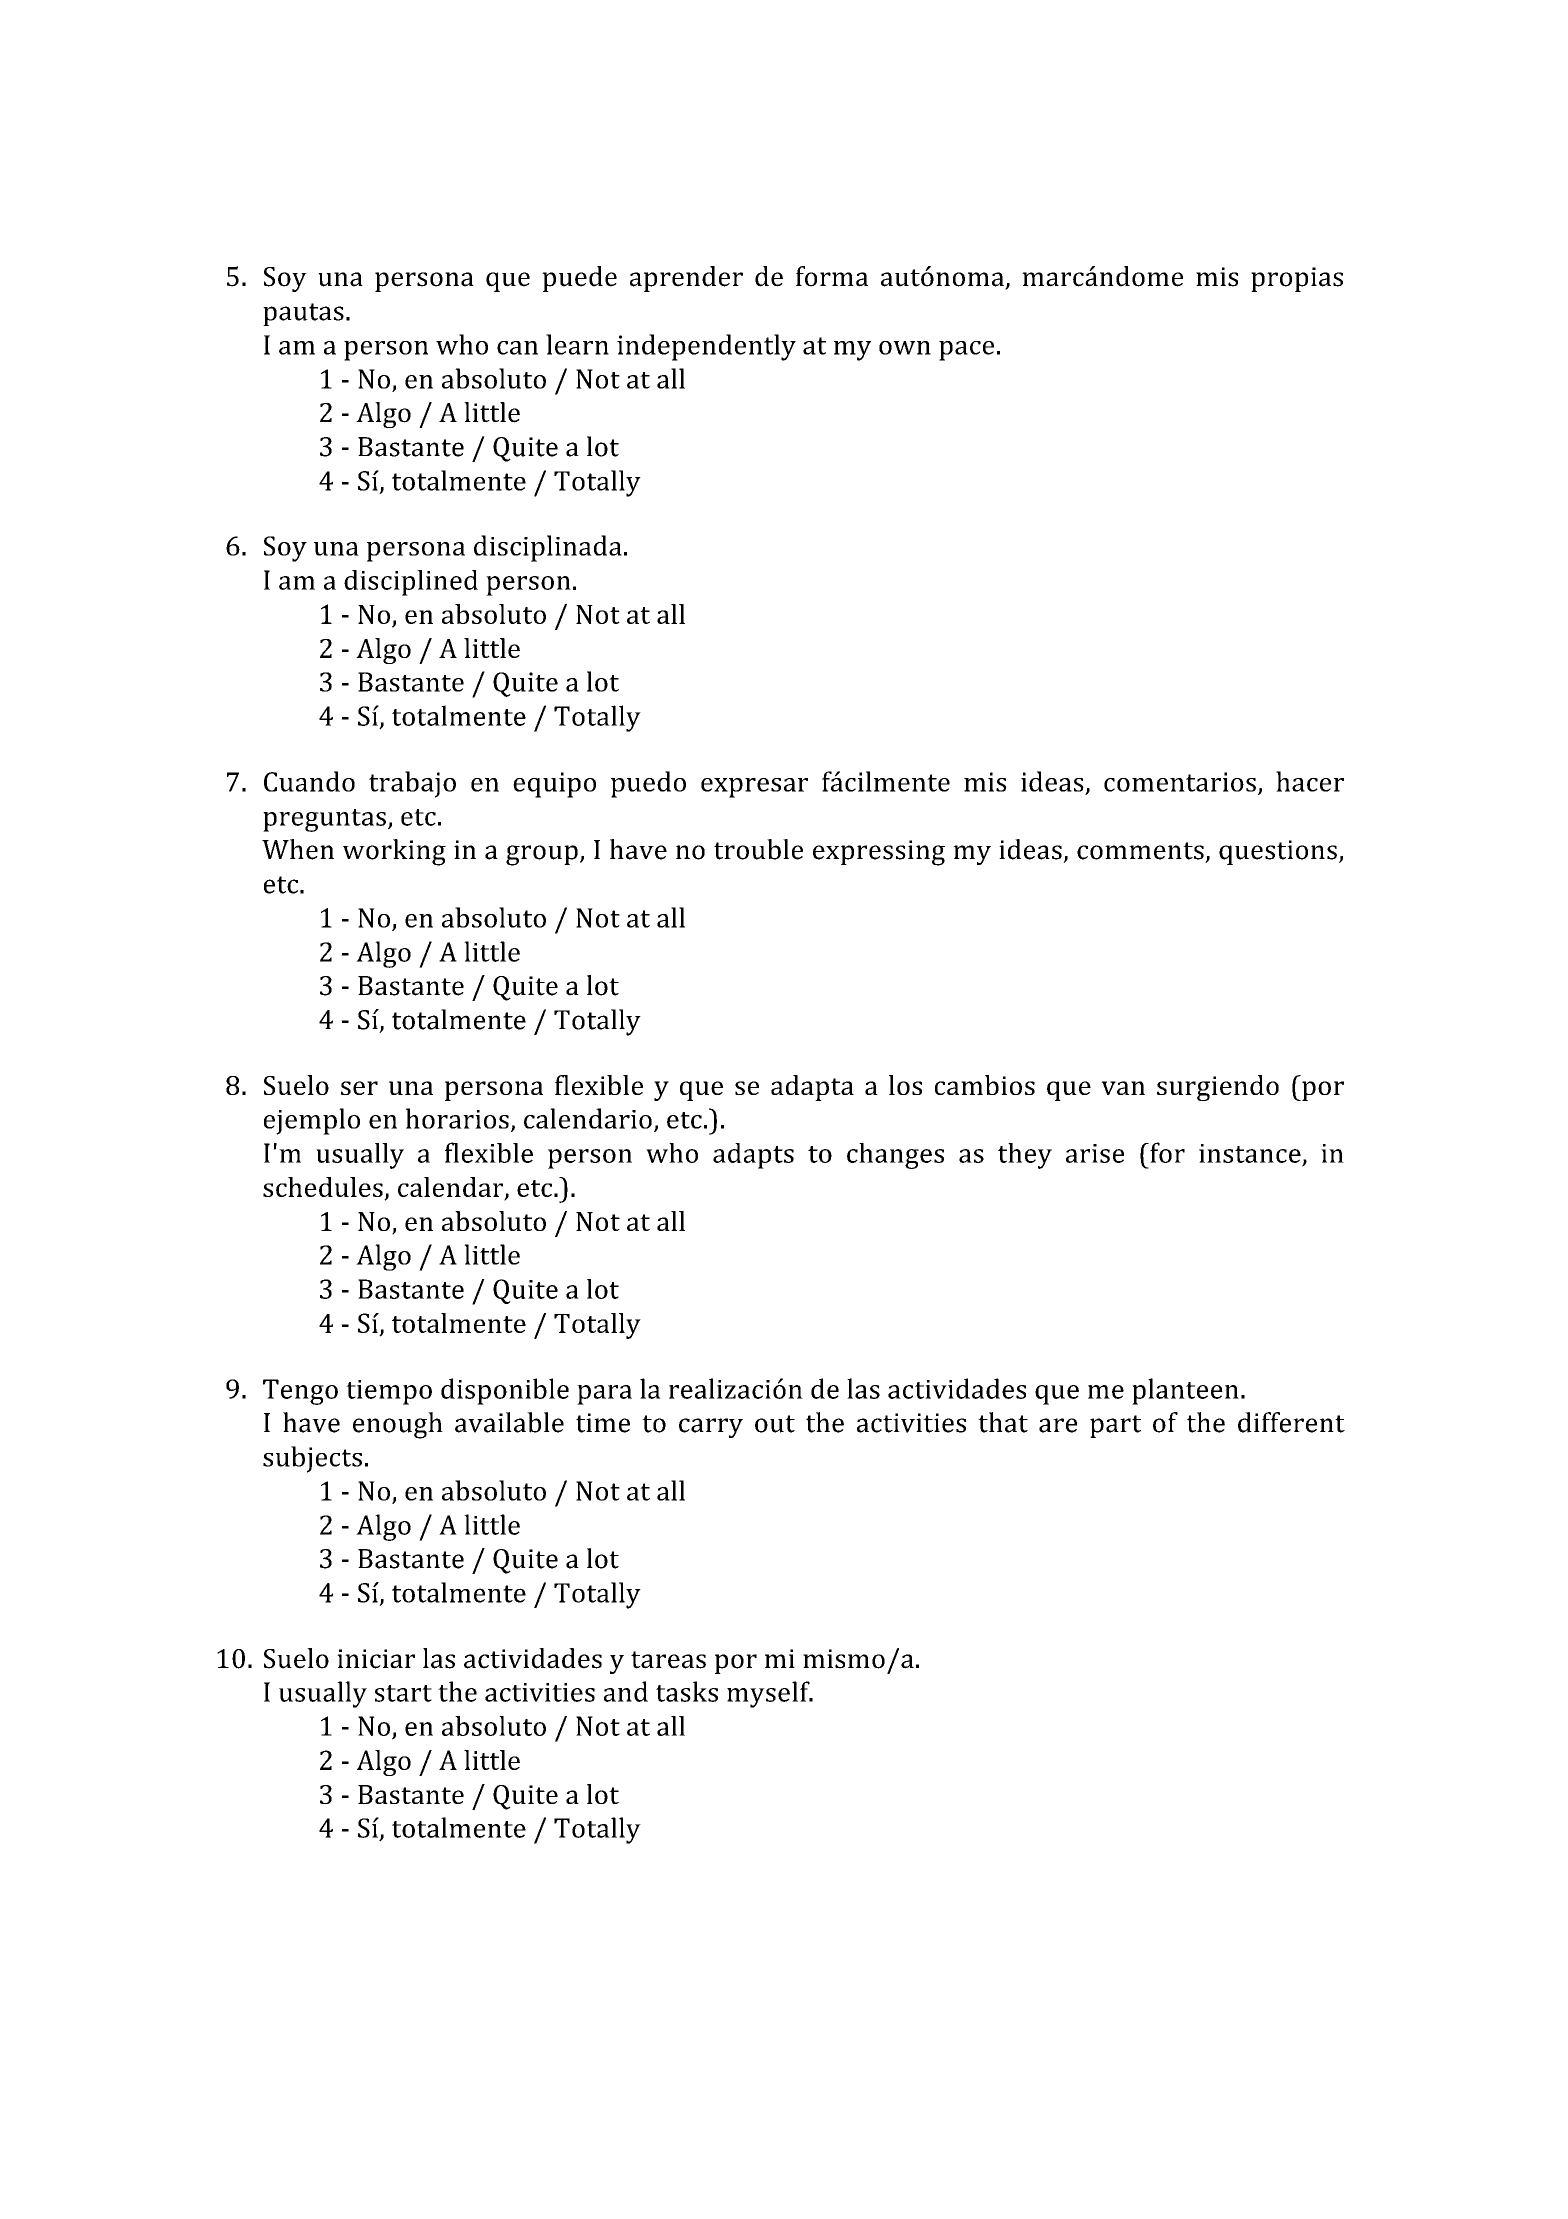 The image size is (1568, 2219). I want to click on van, so click(1123, 1088).
